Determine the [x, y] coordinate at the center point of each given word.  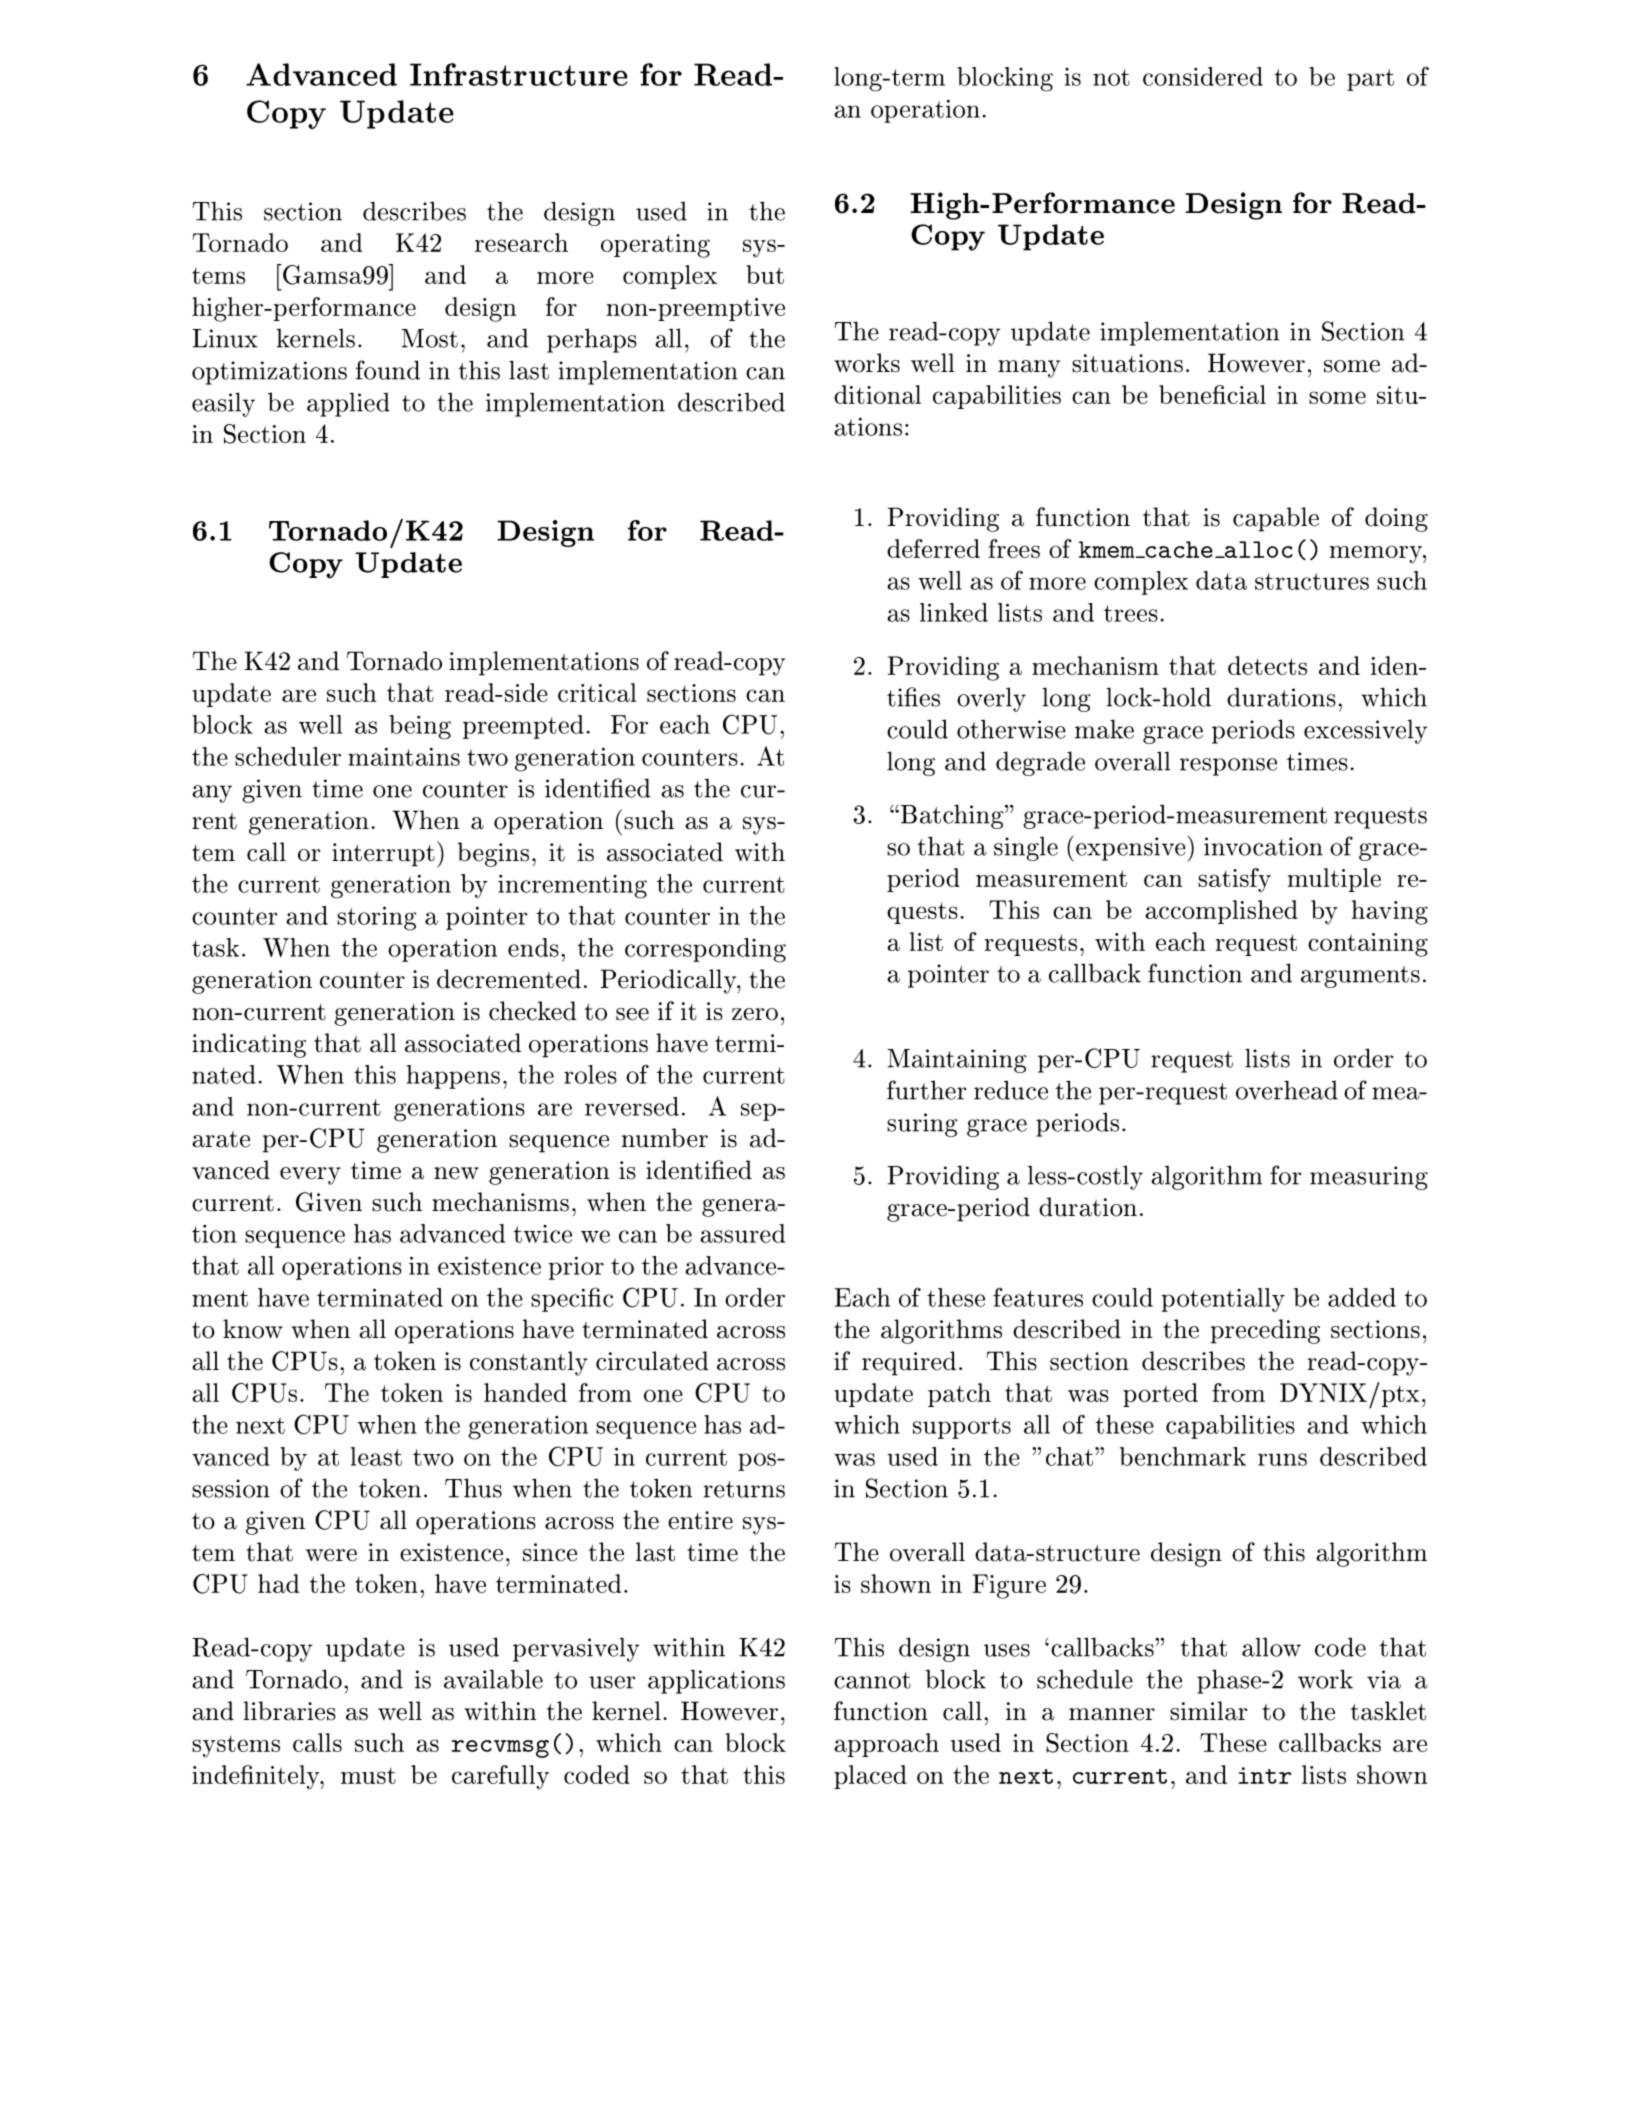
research [521, 242]
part [1370, 80]
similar [1209, 1711]
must [368, 1775]
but [765, 274]
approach [886, 1745]
